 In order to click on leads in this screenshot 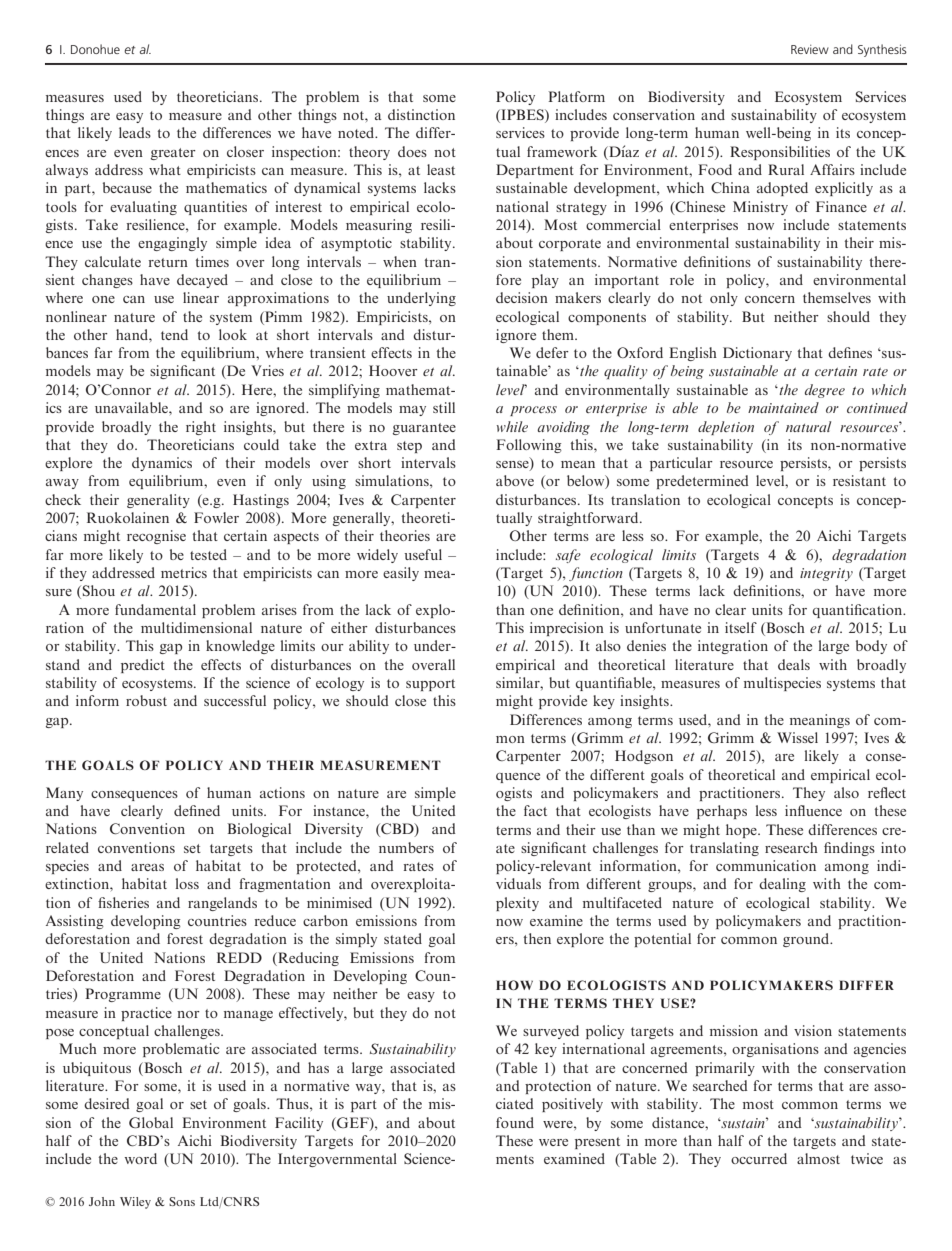, I will do `click(135, 132)`.
